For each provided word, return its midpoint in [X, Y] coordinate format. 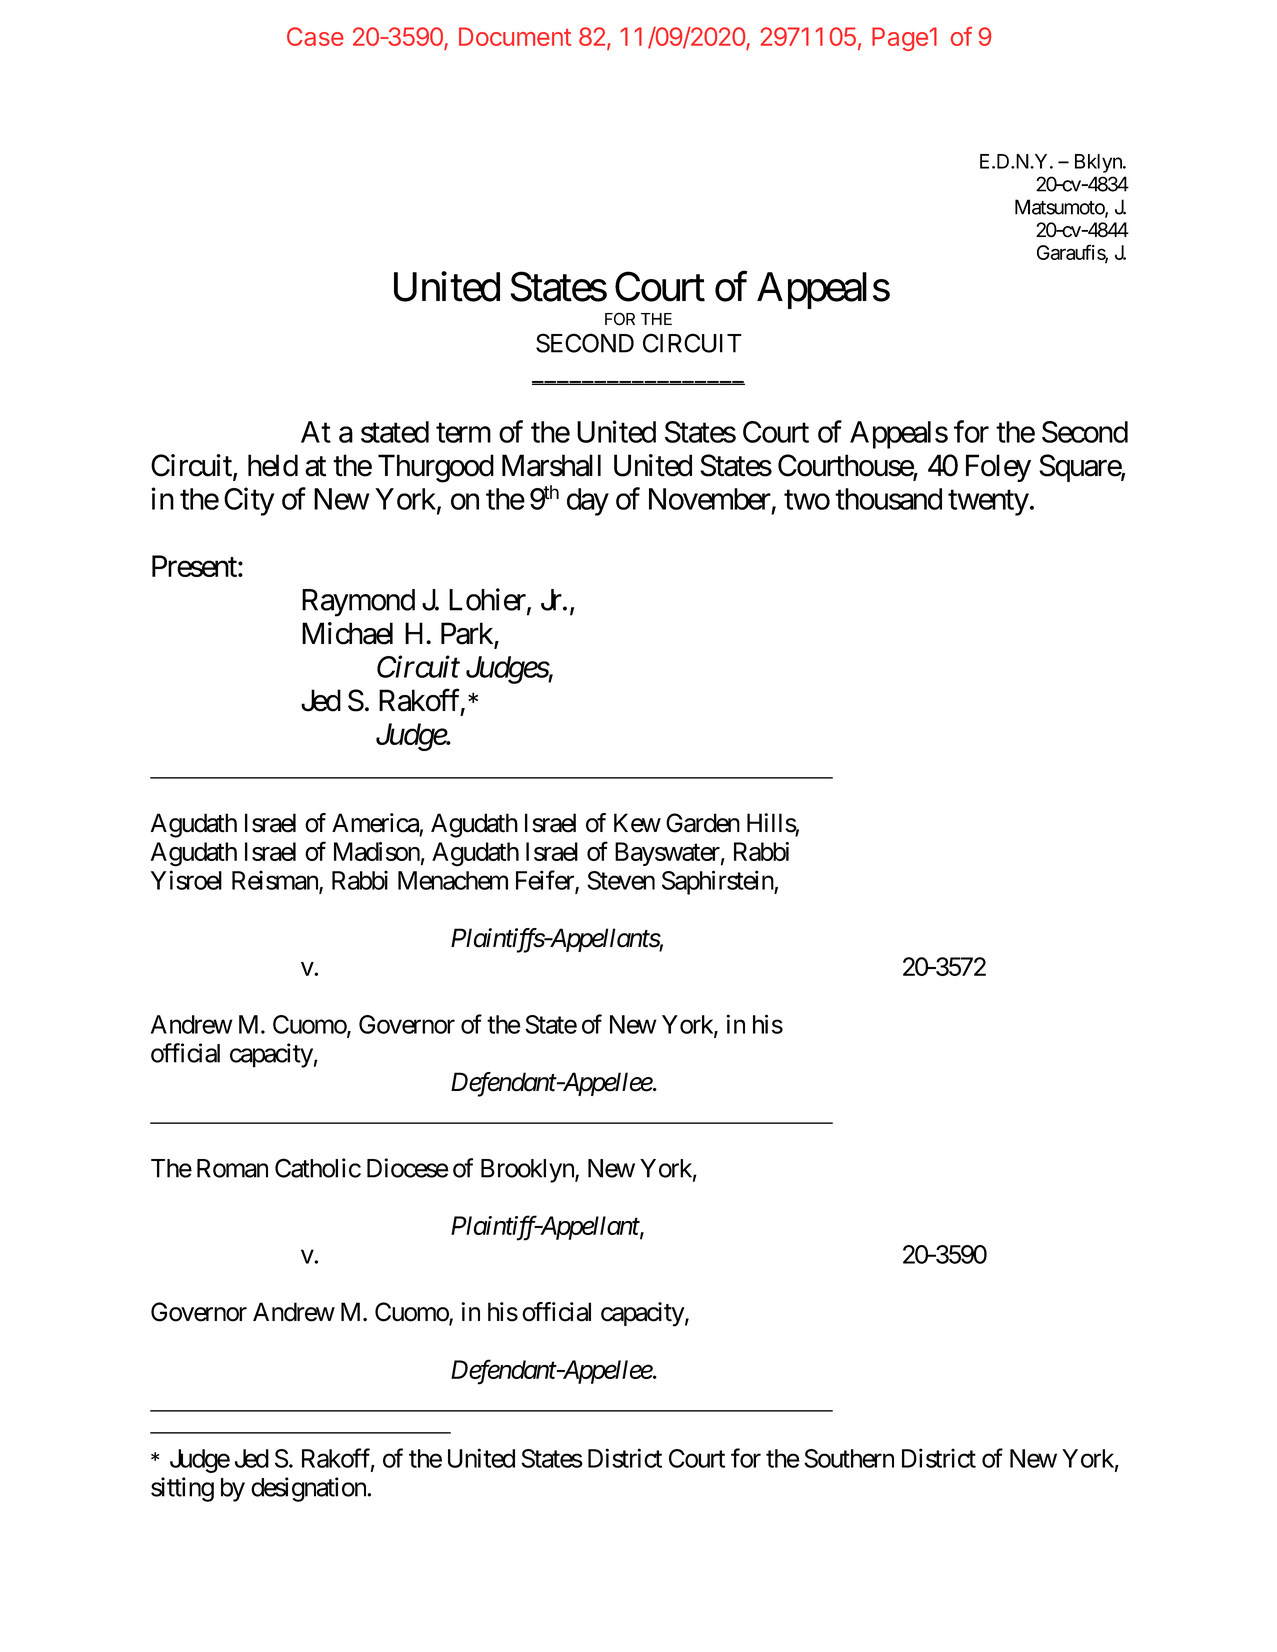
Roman [232, 1168]
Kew [637, 823]
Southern [849, 1458]
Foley [998, 468]
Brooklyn [528, 1171]
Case [315, 36]
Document [515, 36]
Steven [621, 880]
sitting [182, 1489]
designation [309, 1489]
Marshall [551, 465]
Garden [703, 823]
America [375, 823]
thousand [888, 499]
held [273, 465]
